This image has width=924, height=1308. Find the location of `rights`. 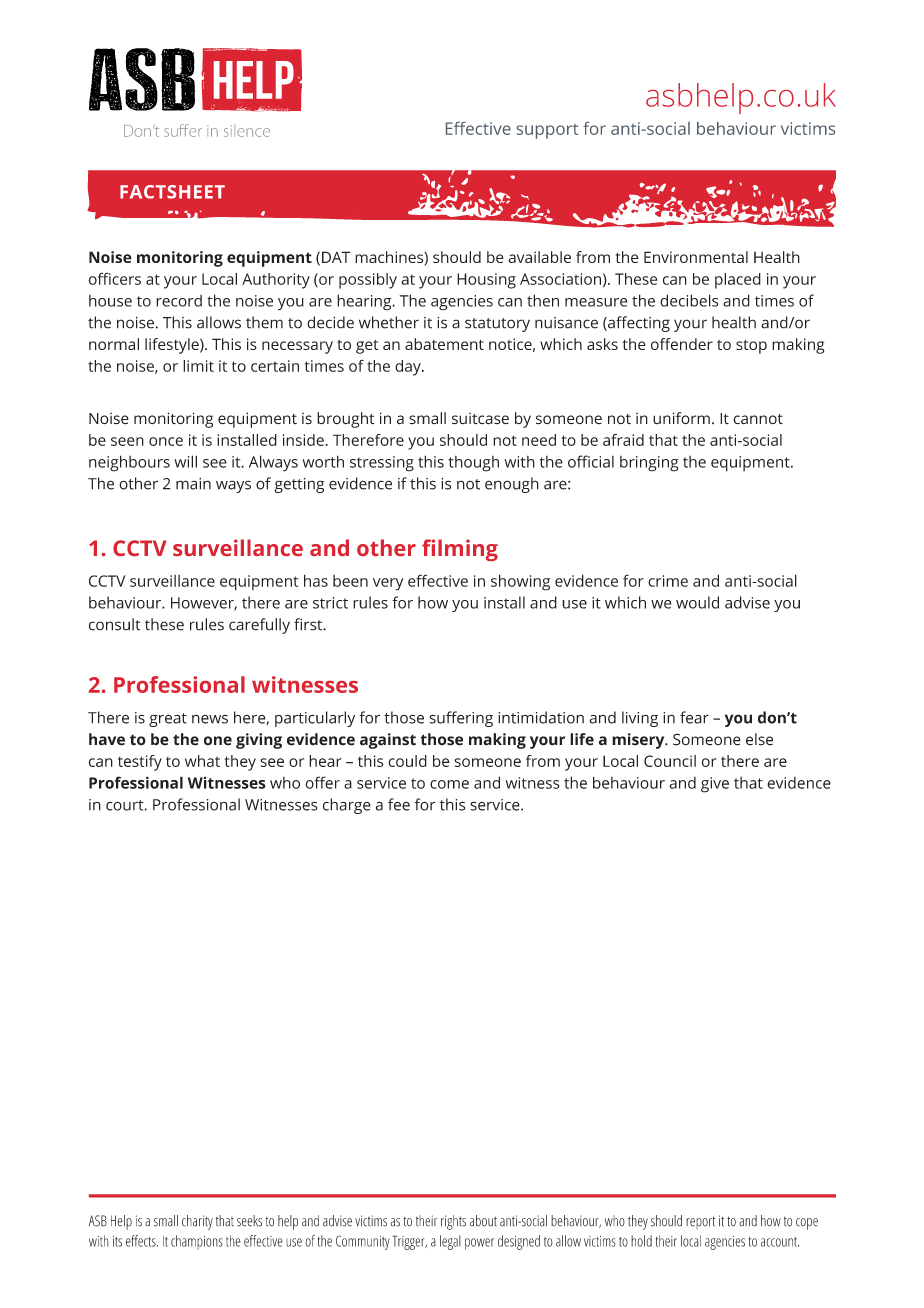

rights is located at coordinates (453, 1222).
